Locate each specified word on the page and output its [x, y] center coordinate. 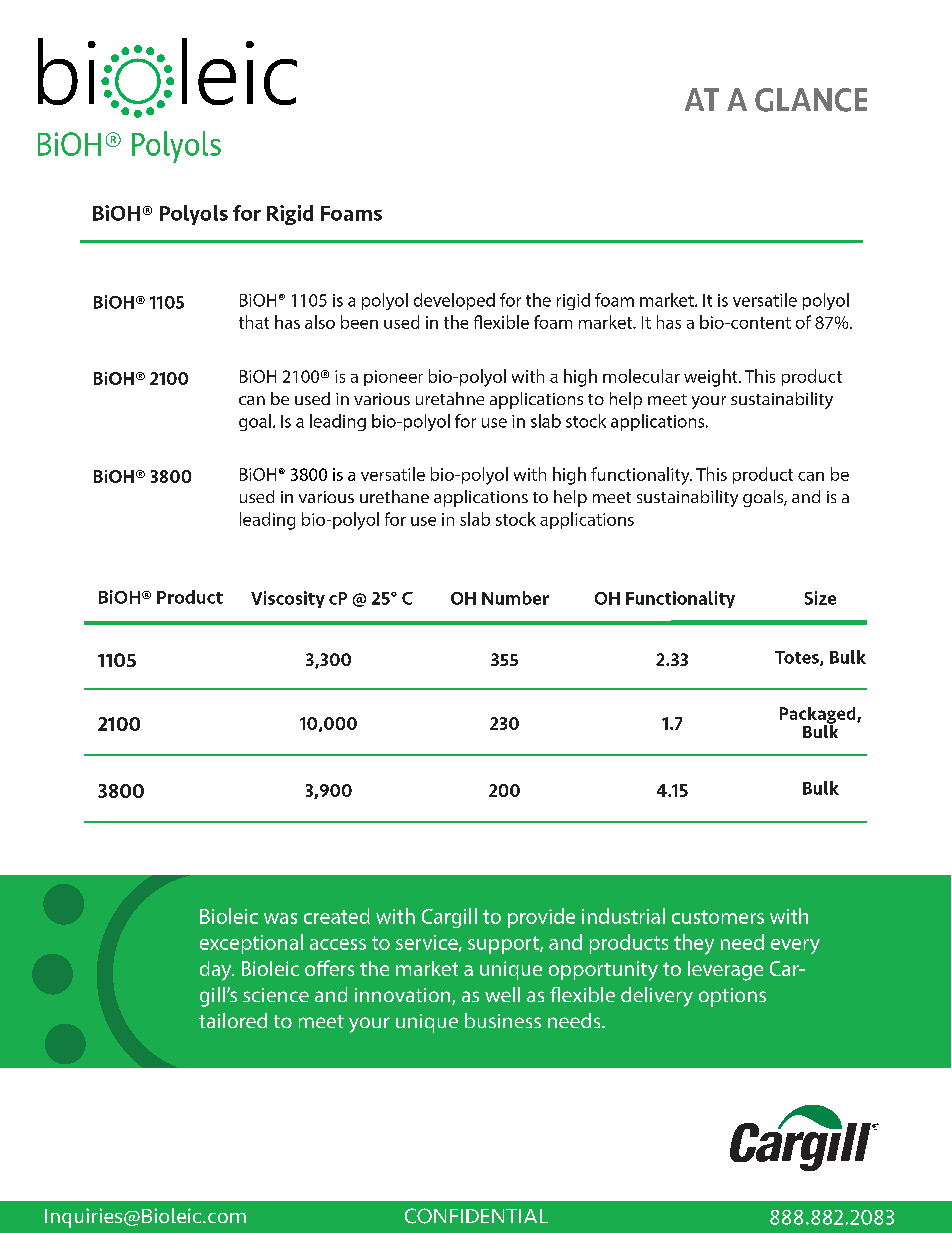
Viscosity [288, 599]
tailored [233, 1020]
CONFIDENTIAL [476, 1216]
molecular [641, 376]
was [280, 918]
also [320, 322]
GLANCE [811, 100]
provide [541, 918]
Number [515, 598]
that [254, 322]
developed [454, 301]
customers [718, 917]
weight [712, 378]
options [732, 997]
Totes [798, 658]
